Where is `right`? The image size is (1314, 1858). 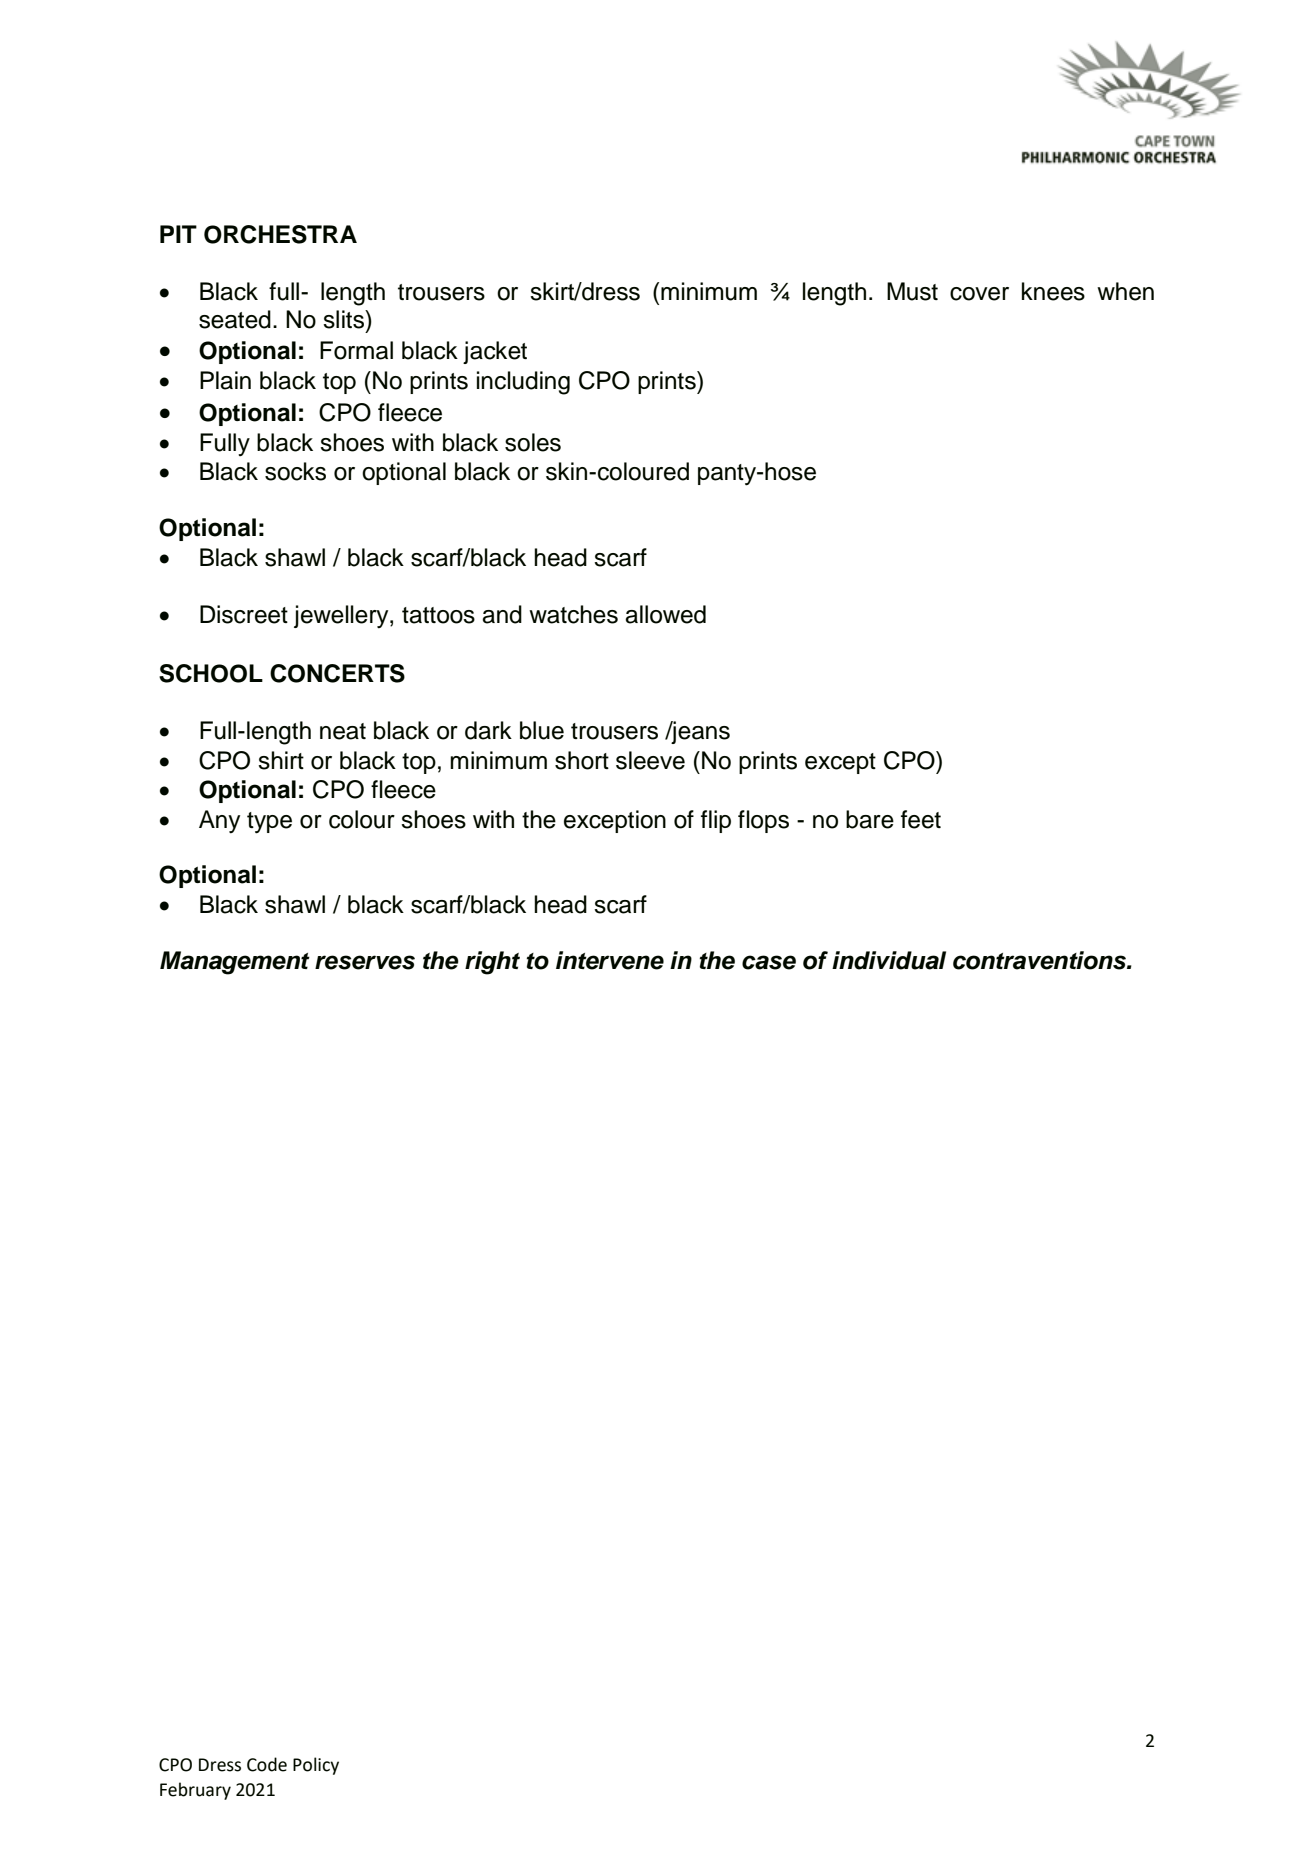 right is located at coordinates (492, 963).
